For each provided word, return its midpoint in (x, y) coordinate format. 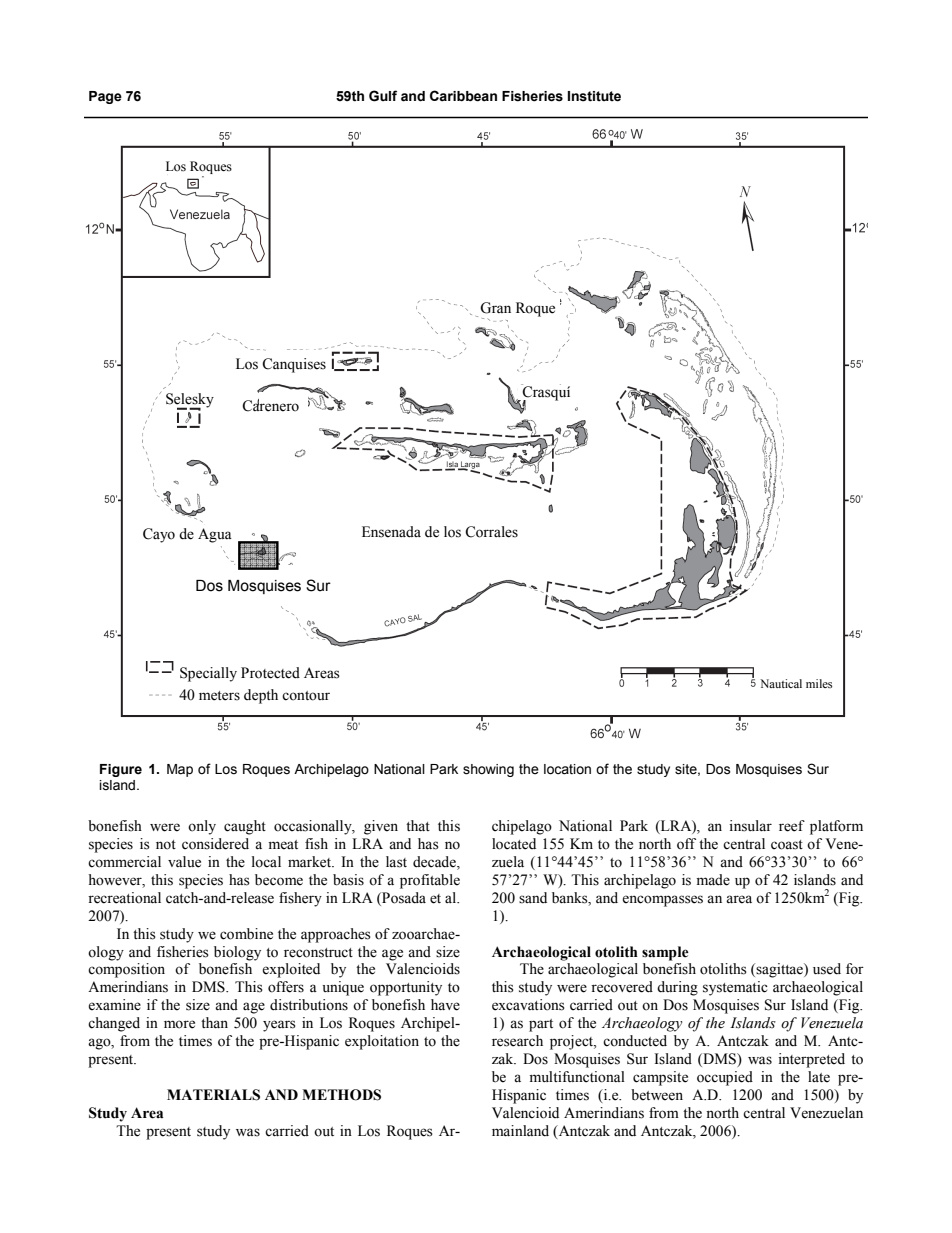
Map (180, 770)
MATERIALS (213, 1095)
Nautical (781, 683)
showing (488, 770)
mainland (520, 1131)
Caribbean (463, 96)
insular (750, 826)
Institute (594, 96)
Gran (495, 308)
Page (105, 97)
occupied (725, 1078)
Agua (215, 535)
